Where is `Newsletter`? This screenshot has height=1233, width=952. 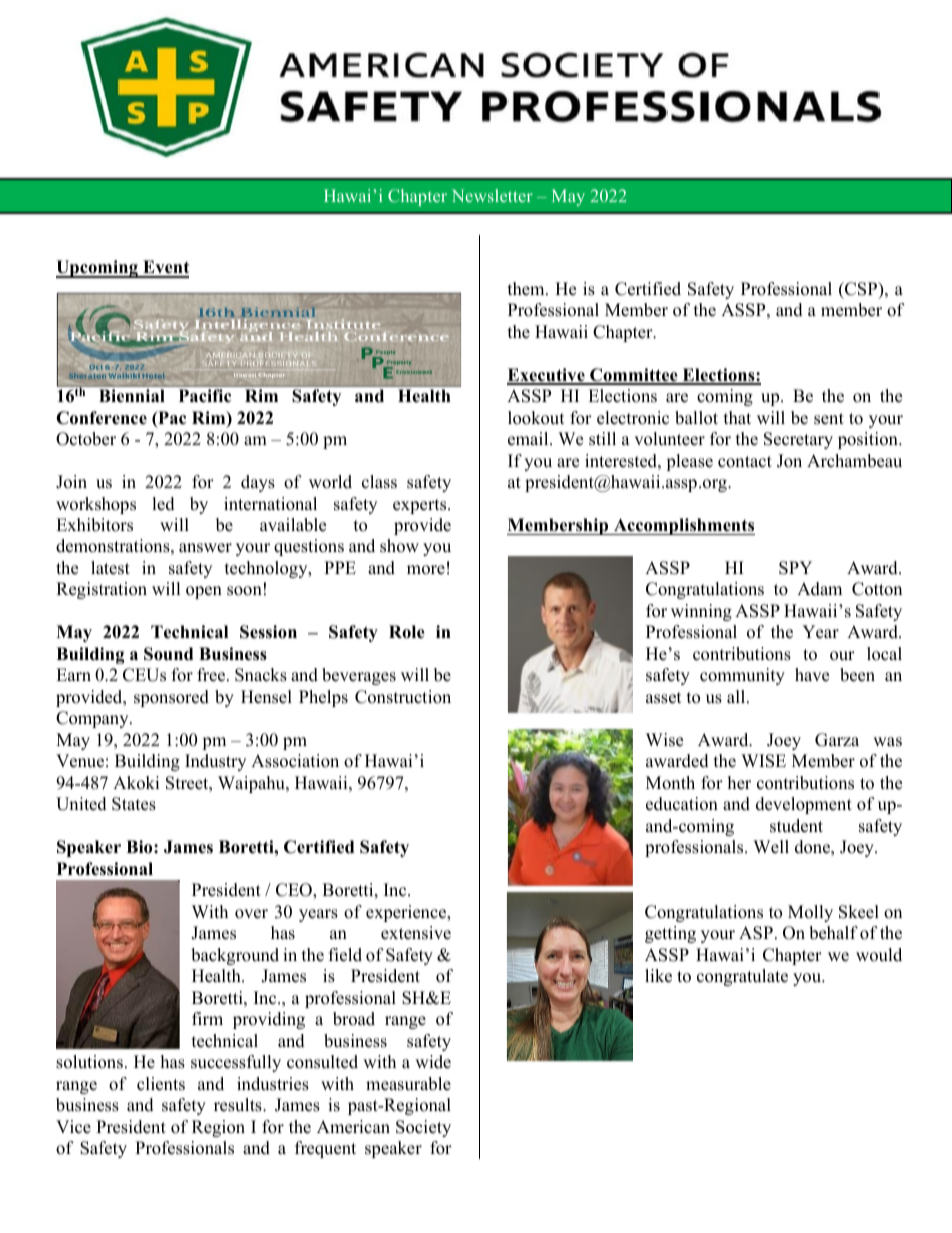 Newsletter is located at coordinates (492, 195).
